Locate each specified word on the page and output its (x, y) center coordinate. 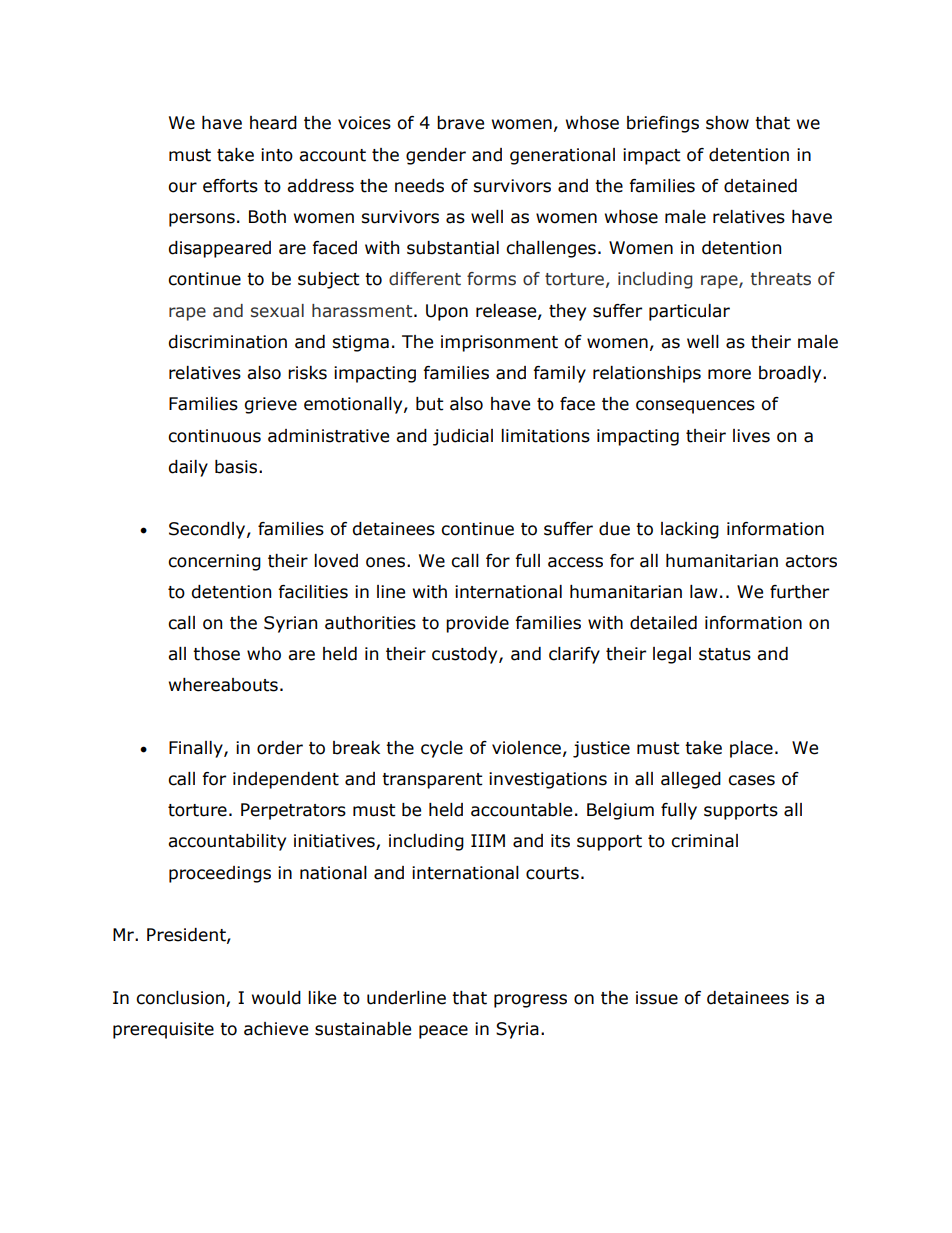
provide (477, 624)
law (704, 592)
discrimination (227, 342)
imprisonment (499, 343)
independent (286, 780)
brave (460, 123)
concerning (214, 562)
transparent (432, 781)
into (277, 155)
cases (751, 780)
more (729, 374)
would (276, 998)
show (727, 123)
